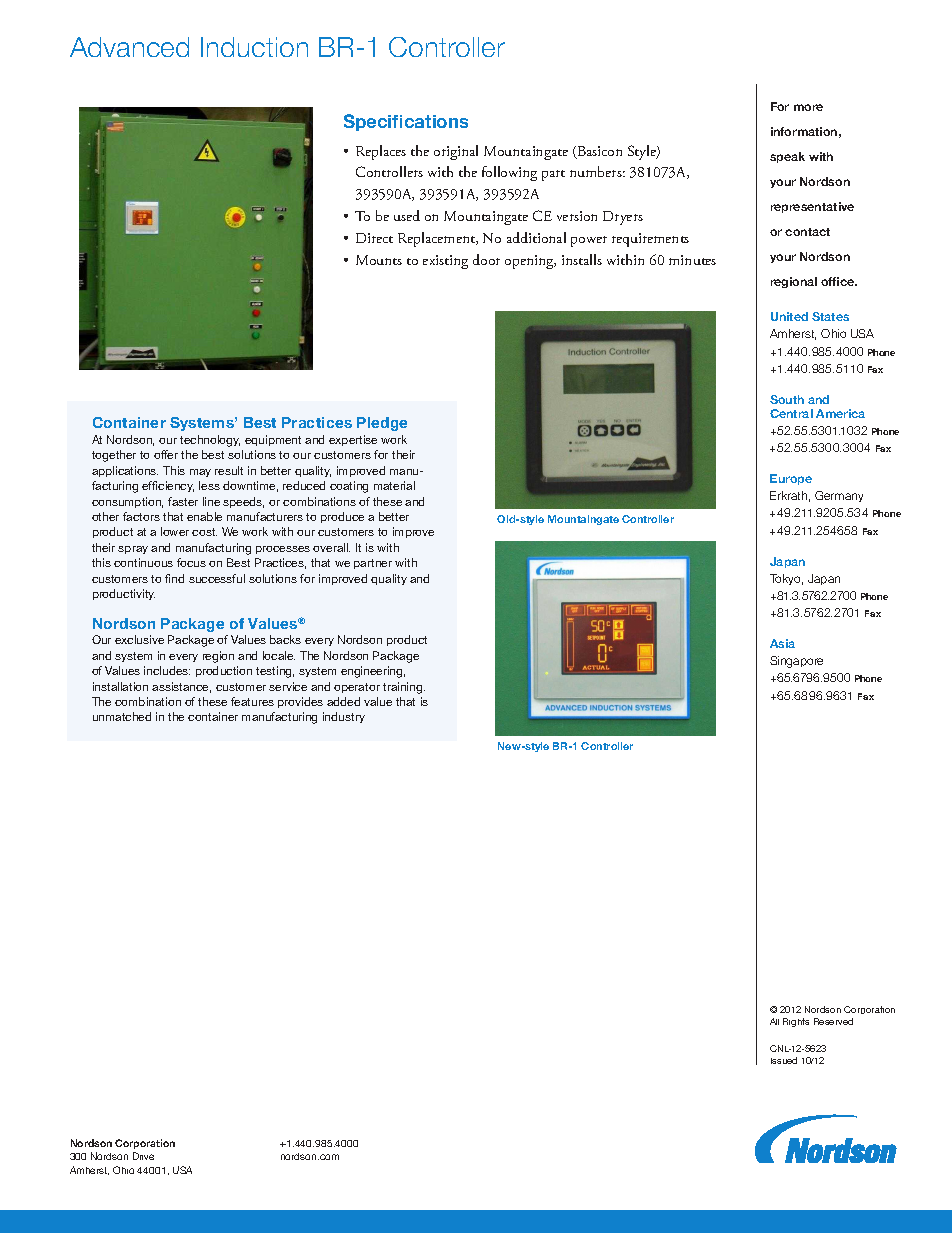  What do you see at coordinates (796, 1022) in the screenshot?
I see `Rights` at bounding box center [796, 1022].
